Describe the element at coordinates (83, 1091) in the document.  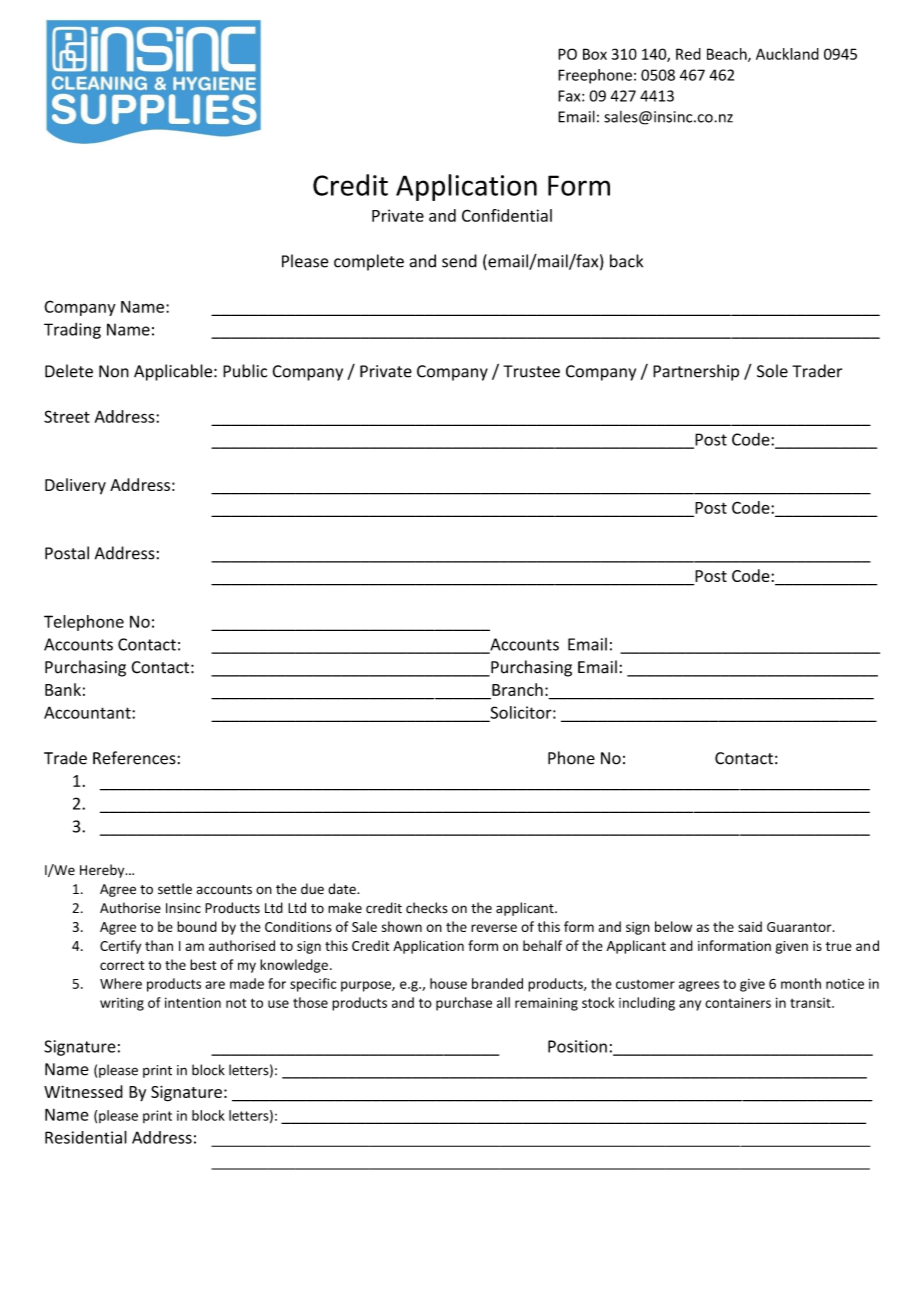
I see `Witnessed` at that location.
